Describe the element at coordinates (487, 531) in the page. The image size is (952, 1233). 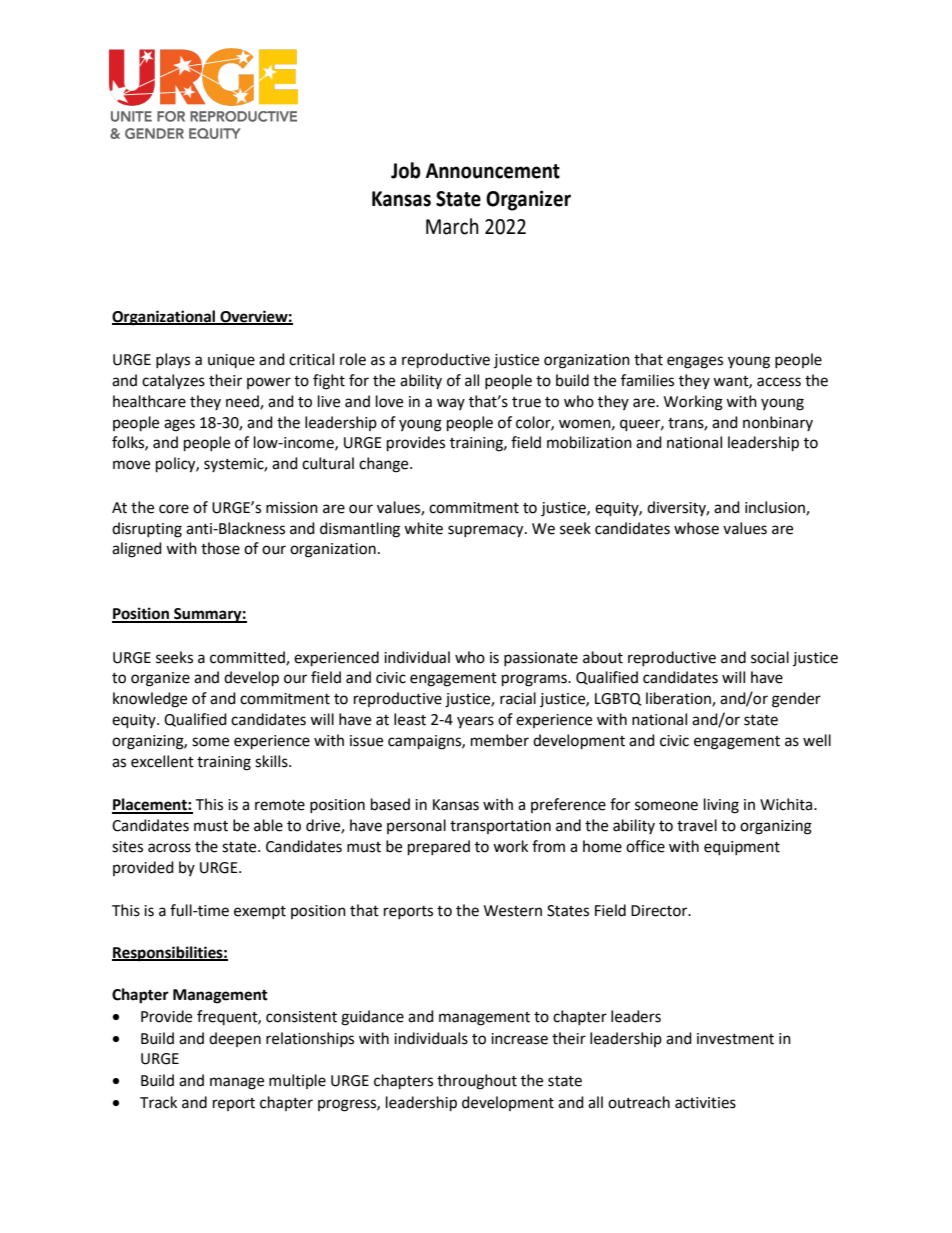
I see `supremacy` at that location.
